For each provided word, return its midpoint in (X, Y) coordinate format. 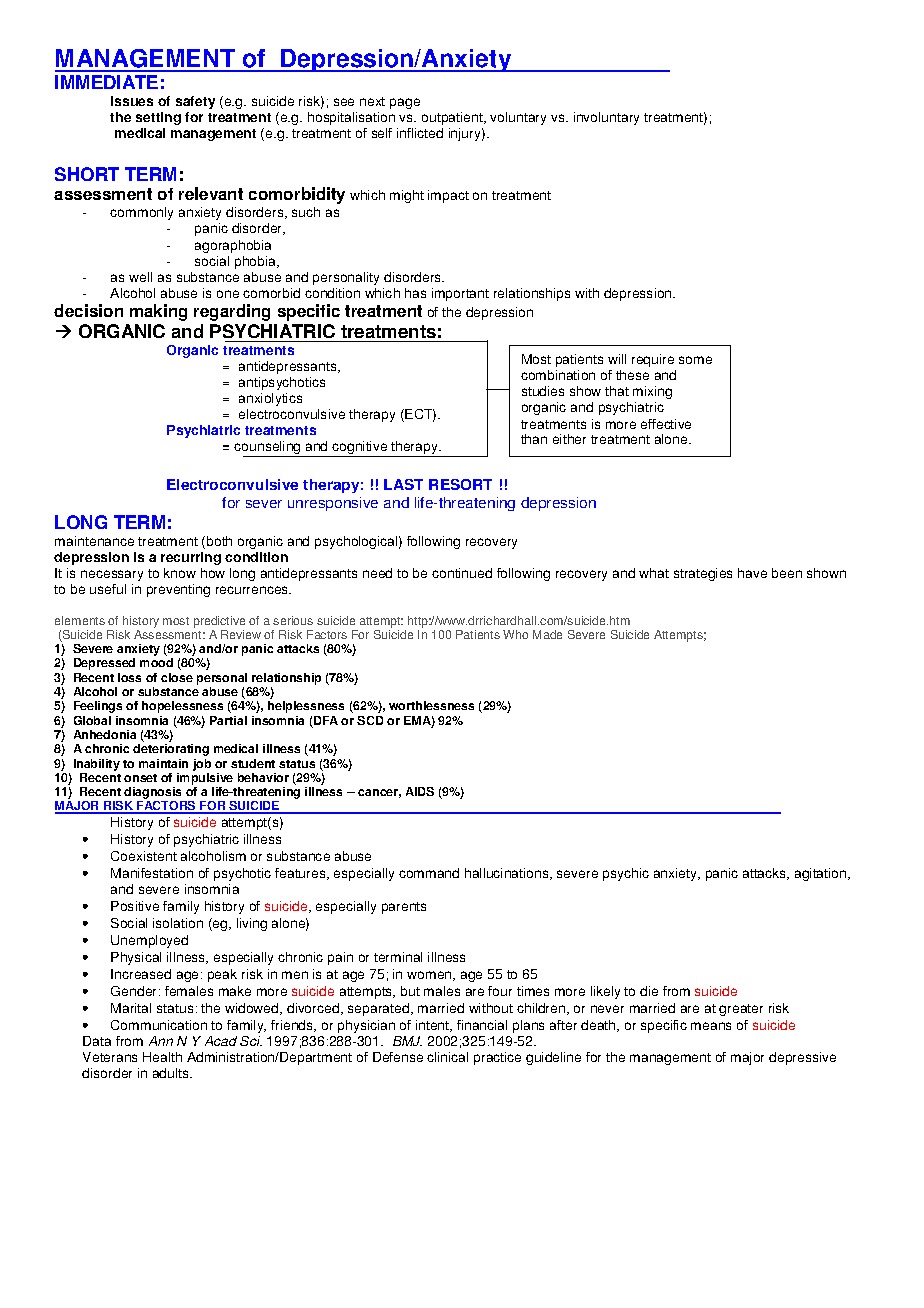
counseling (268, 449)
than (534, 439)
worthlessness (431, 705)
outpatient (453, 118)
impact (448, 196)
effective (666, 424)
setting (158, 118)
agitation (822, 874)
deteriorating (171, 750)
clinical (447, 1057)
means (711, 1026)
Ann (161, 1041)
